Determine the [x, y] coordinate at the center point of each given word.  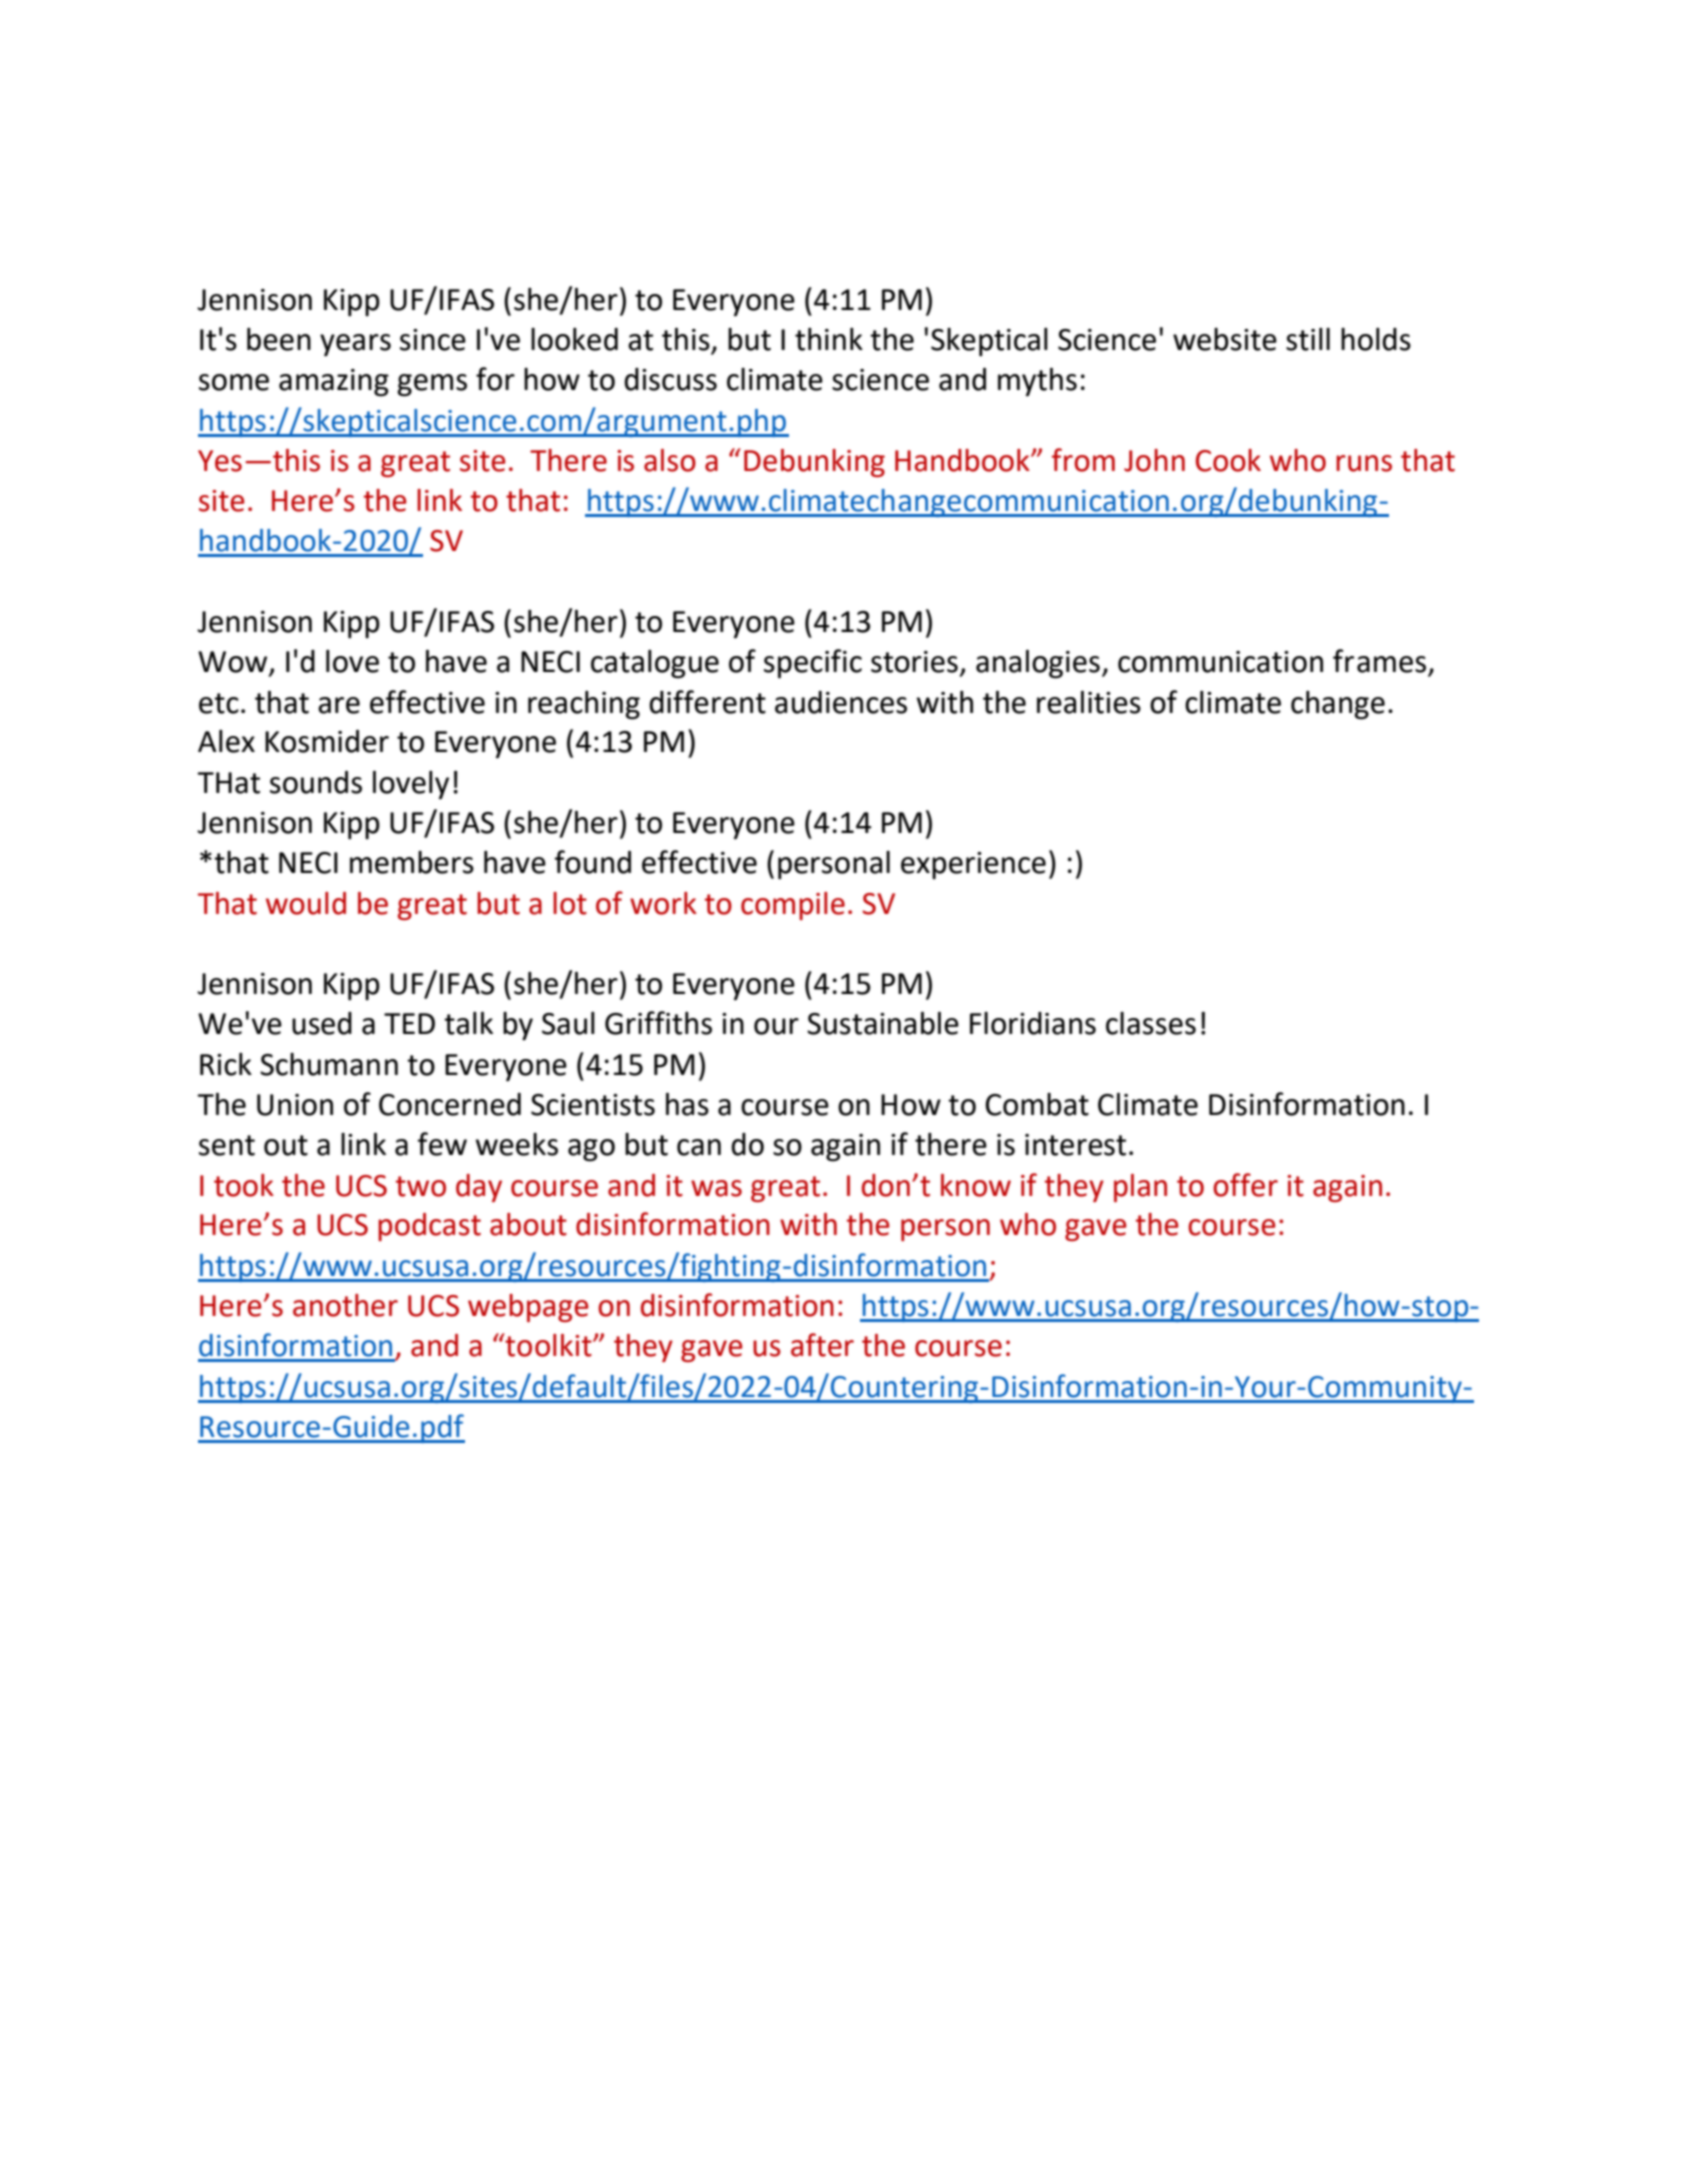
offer [1245, 1185]
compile [793, 906]
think [829, 339]
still [1308, 339]
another [345, 1305]
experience [973, 865]
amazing [334, 383]
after [822, 1345]
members [412, 862]
